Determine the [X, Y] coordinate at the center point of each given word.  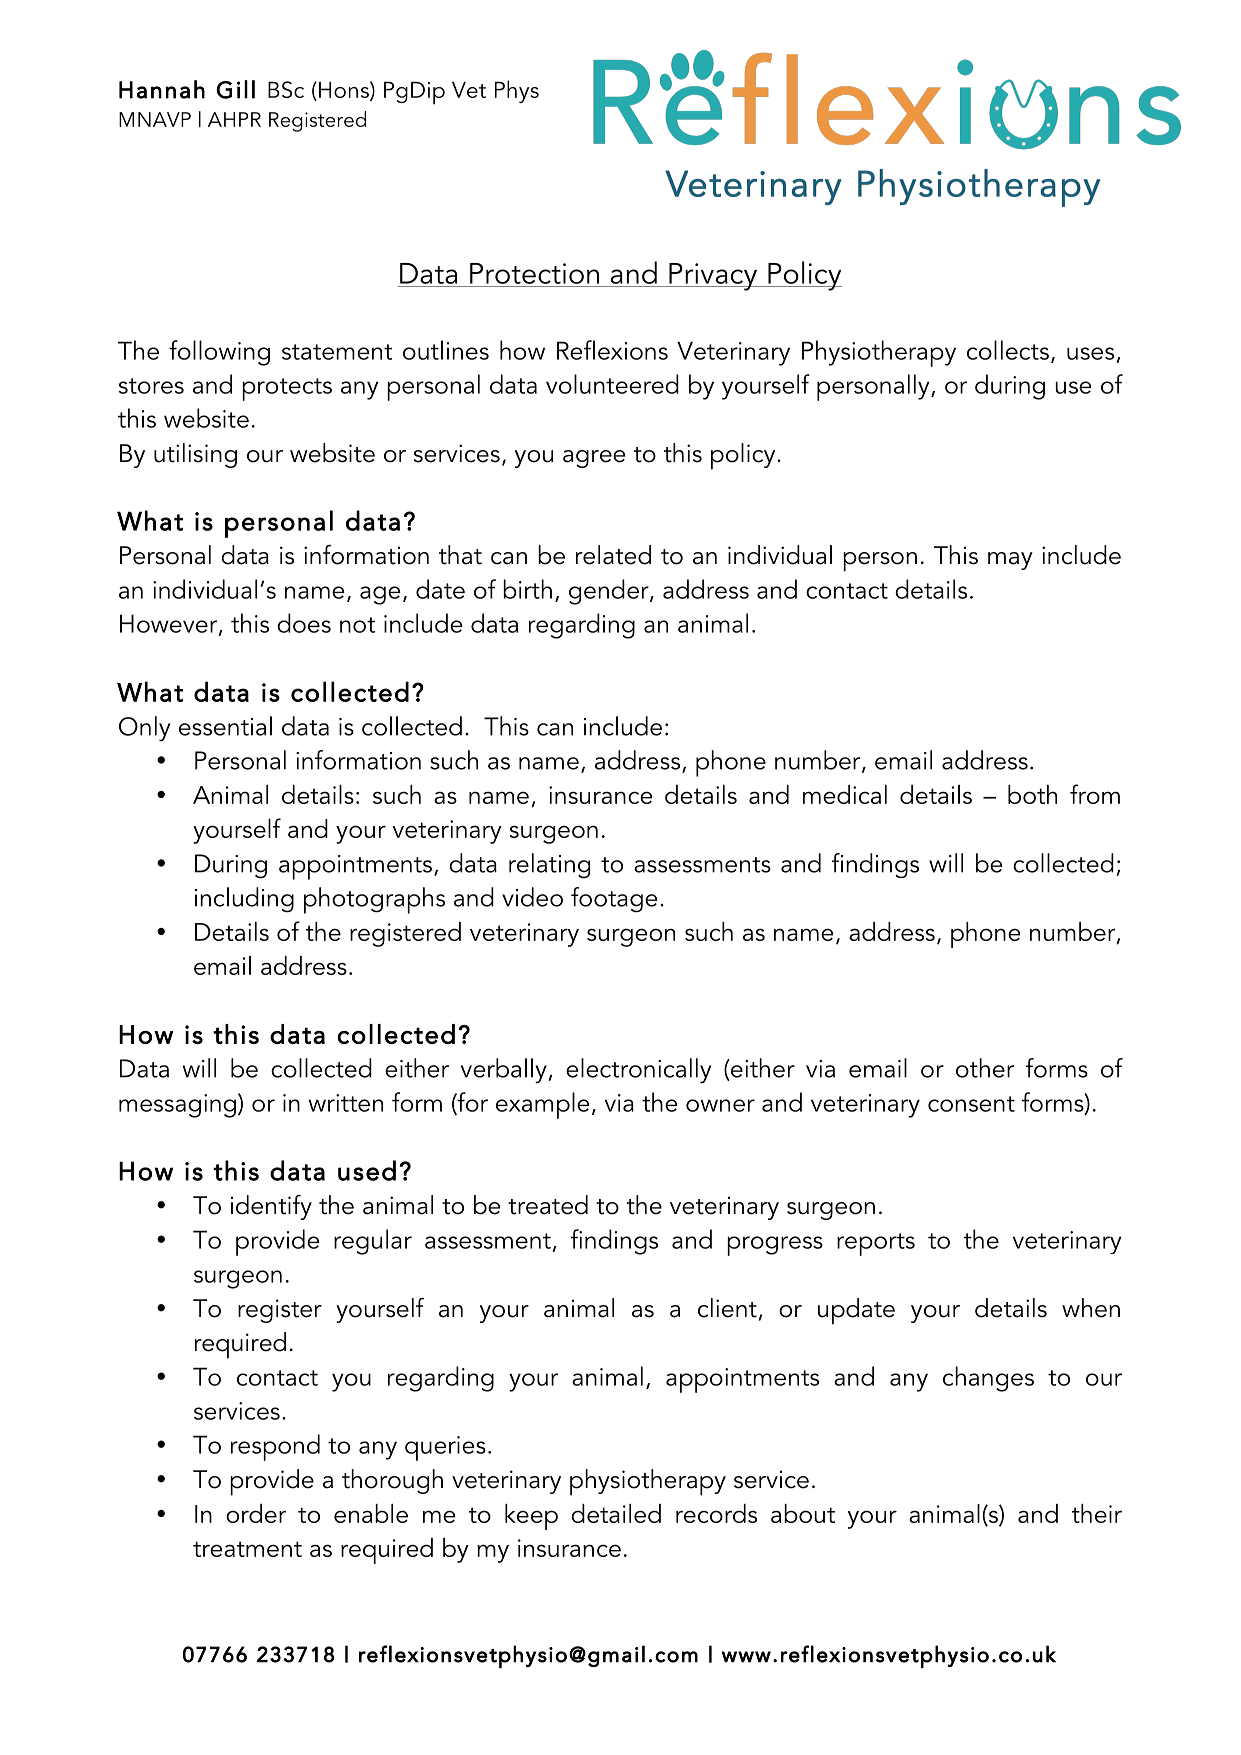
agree [594, 459]
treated [548, 1205]
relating [549, 866]
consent [971, 1104]
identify [271, 1207]
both [1032, 794]
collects [1008, 350]
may [1010, 561]
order [256, 1513]
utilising [195, 455]
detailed [616, 1513]
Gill [235, 89]
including [244, 900]
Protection [534, 273]
